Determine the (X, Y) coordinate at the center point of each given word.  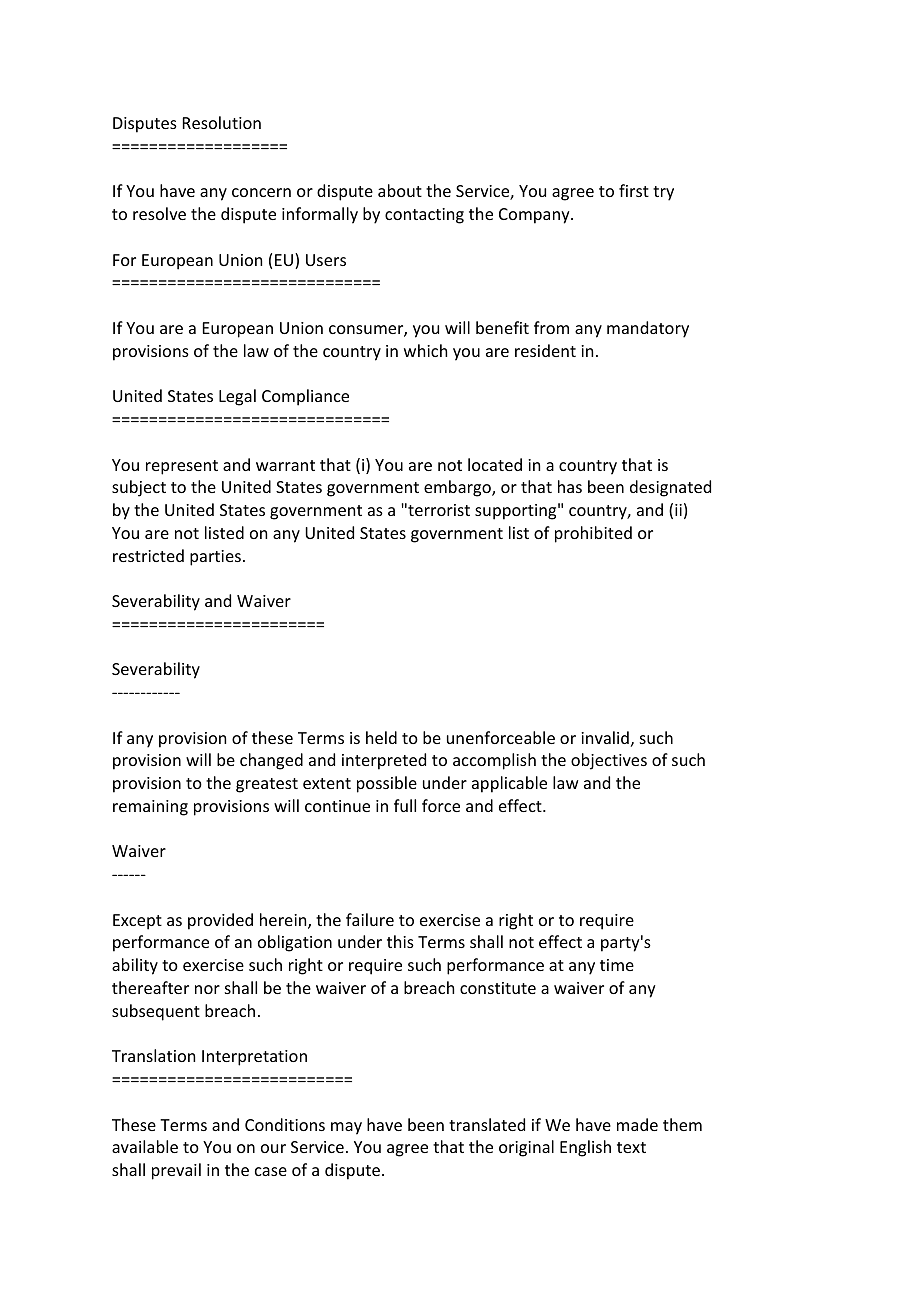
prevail (176, 1171)
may (346, 1128)
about (400, 190)
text (631, 1147)
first (634, 190)
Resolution (222, 122)
